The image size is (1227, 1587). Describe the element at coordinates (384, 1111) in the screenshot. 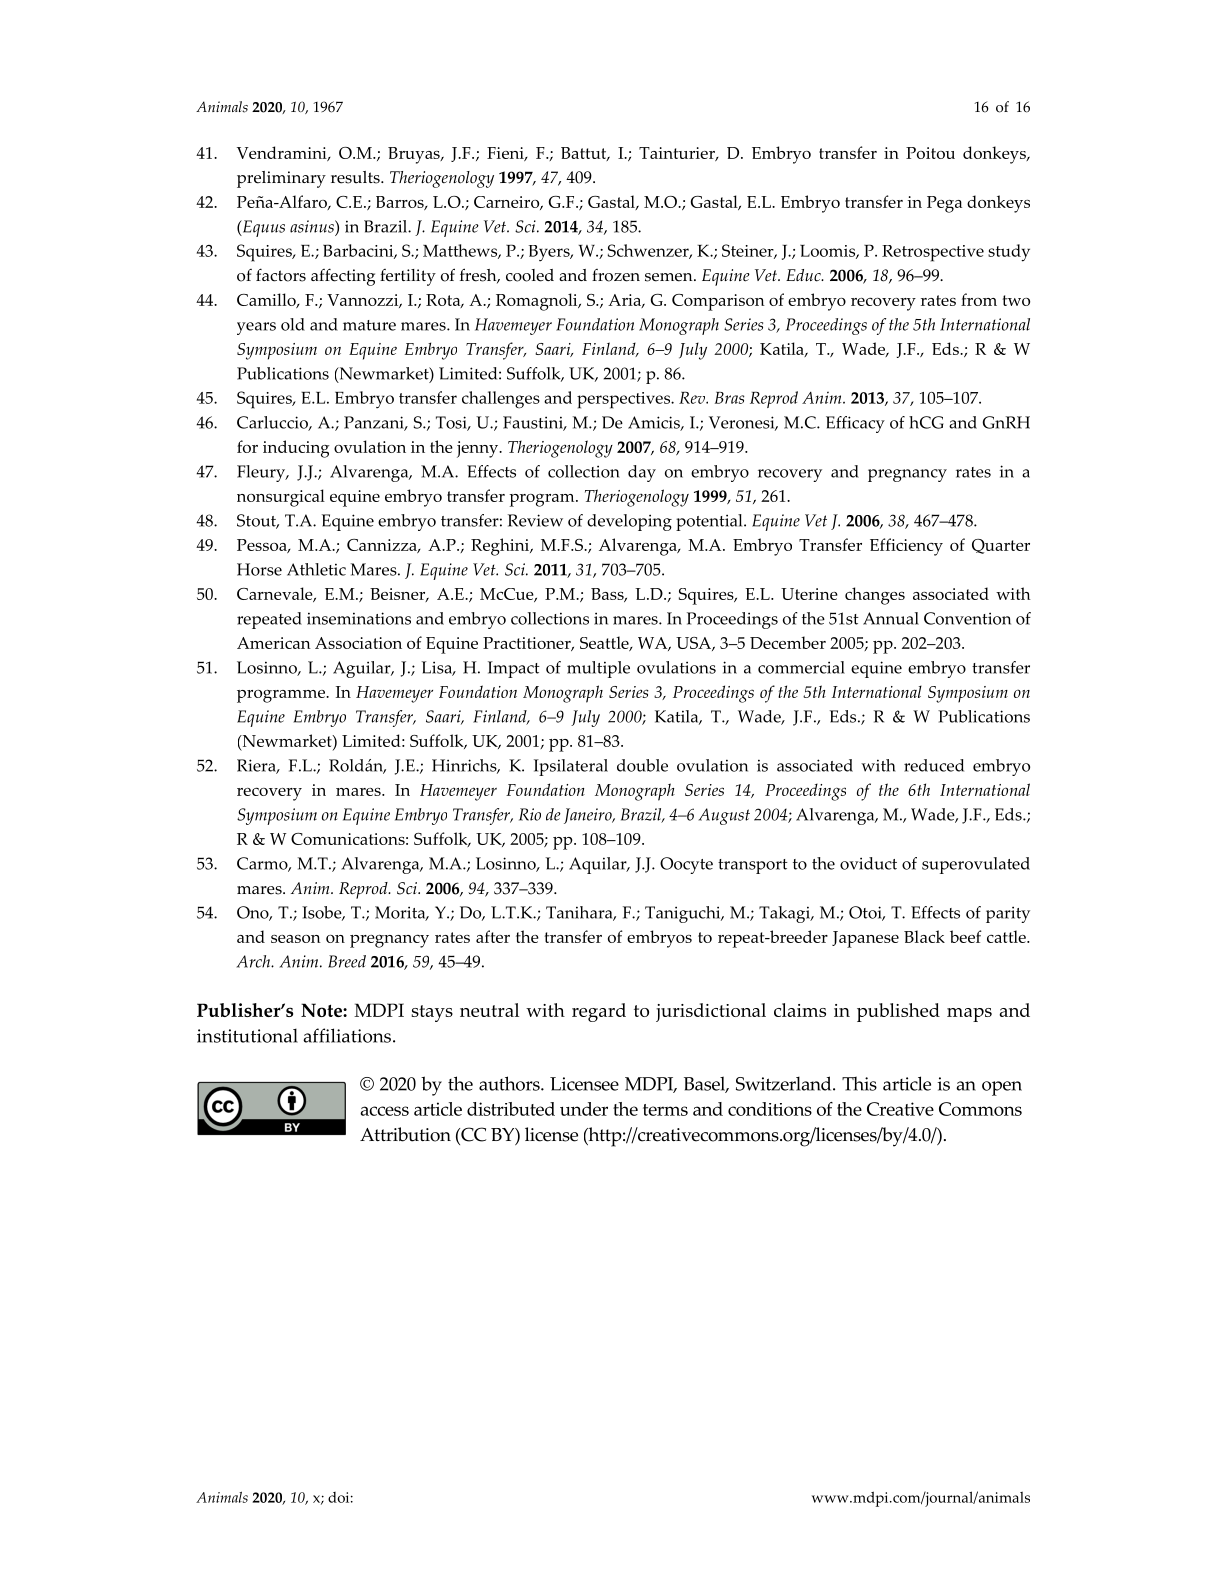

I see `access` at that location.
